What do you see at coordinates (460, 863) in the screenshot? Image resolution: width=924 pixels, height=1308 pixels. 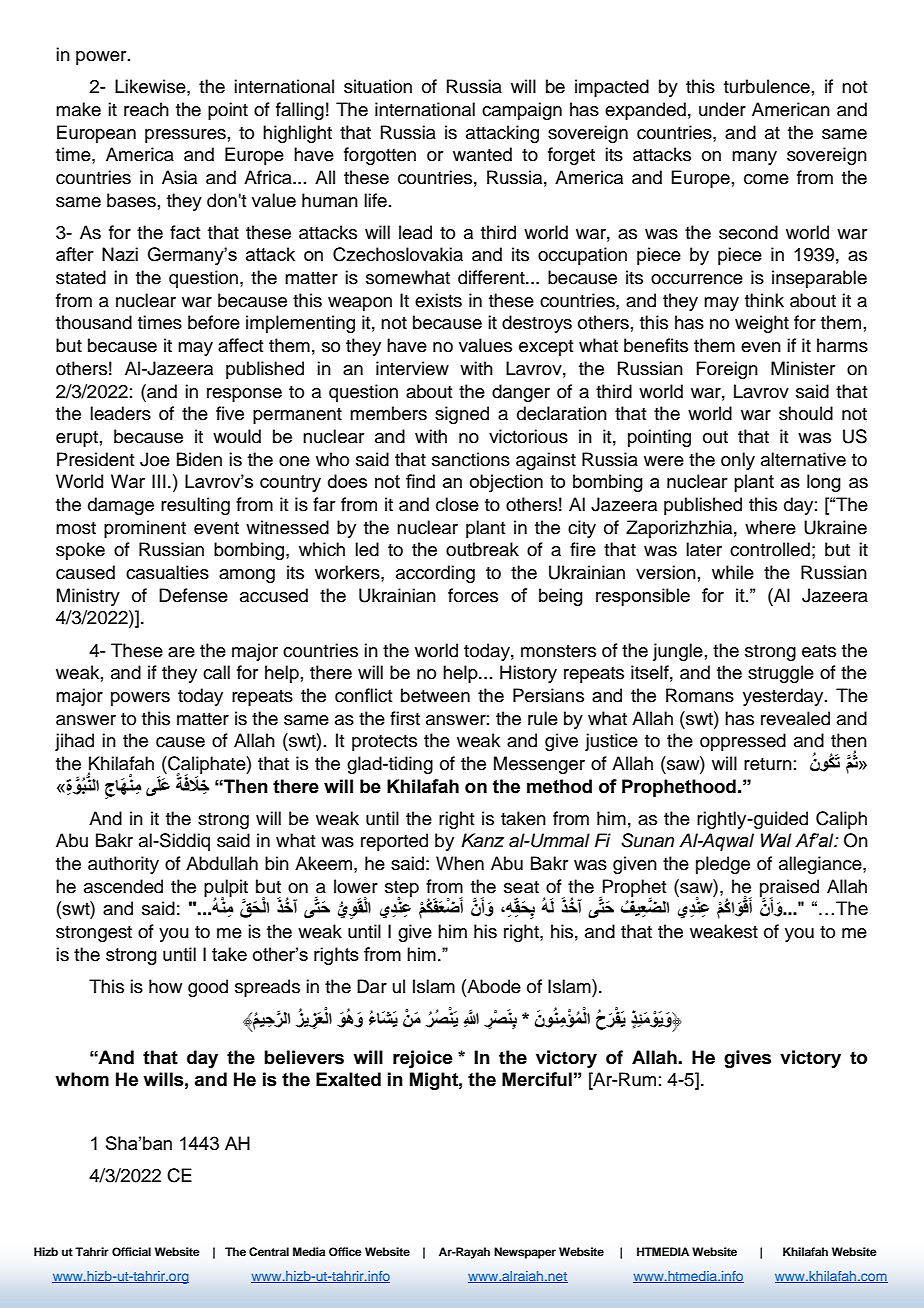 I see `When` at bounding box center [460, 863].
